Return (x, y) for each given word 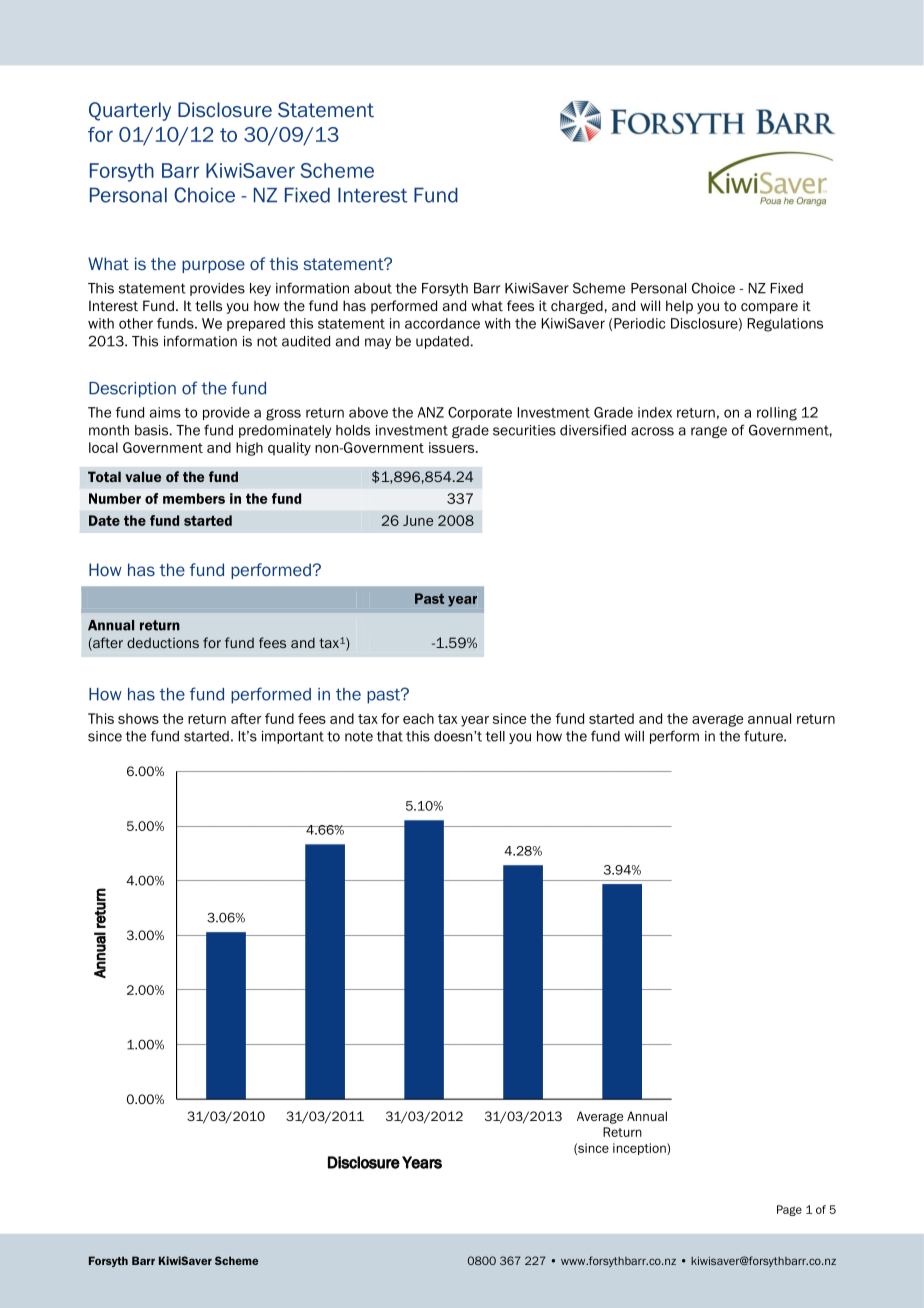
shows (138, 718)
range (709, 432)
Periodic (639, 323)
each (418, 718)
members (194, 498)
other (136, 323)
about (373, 288)
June (418, 520)
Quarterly (130, 111)
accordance (442, 323)
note (359, 736)
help (679, 307)
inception (640, 1149)
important (293, 737)
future (764, 736)
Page (789, 1210)
